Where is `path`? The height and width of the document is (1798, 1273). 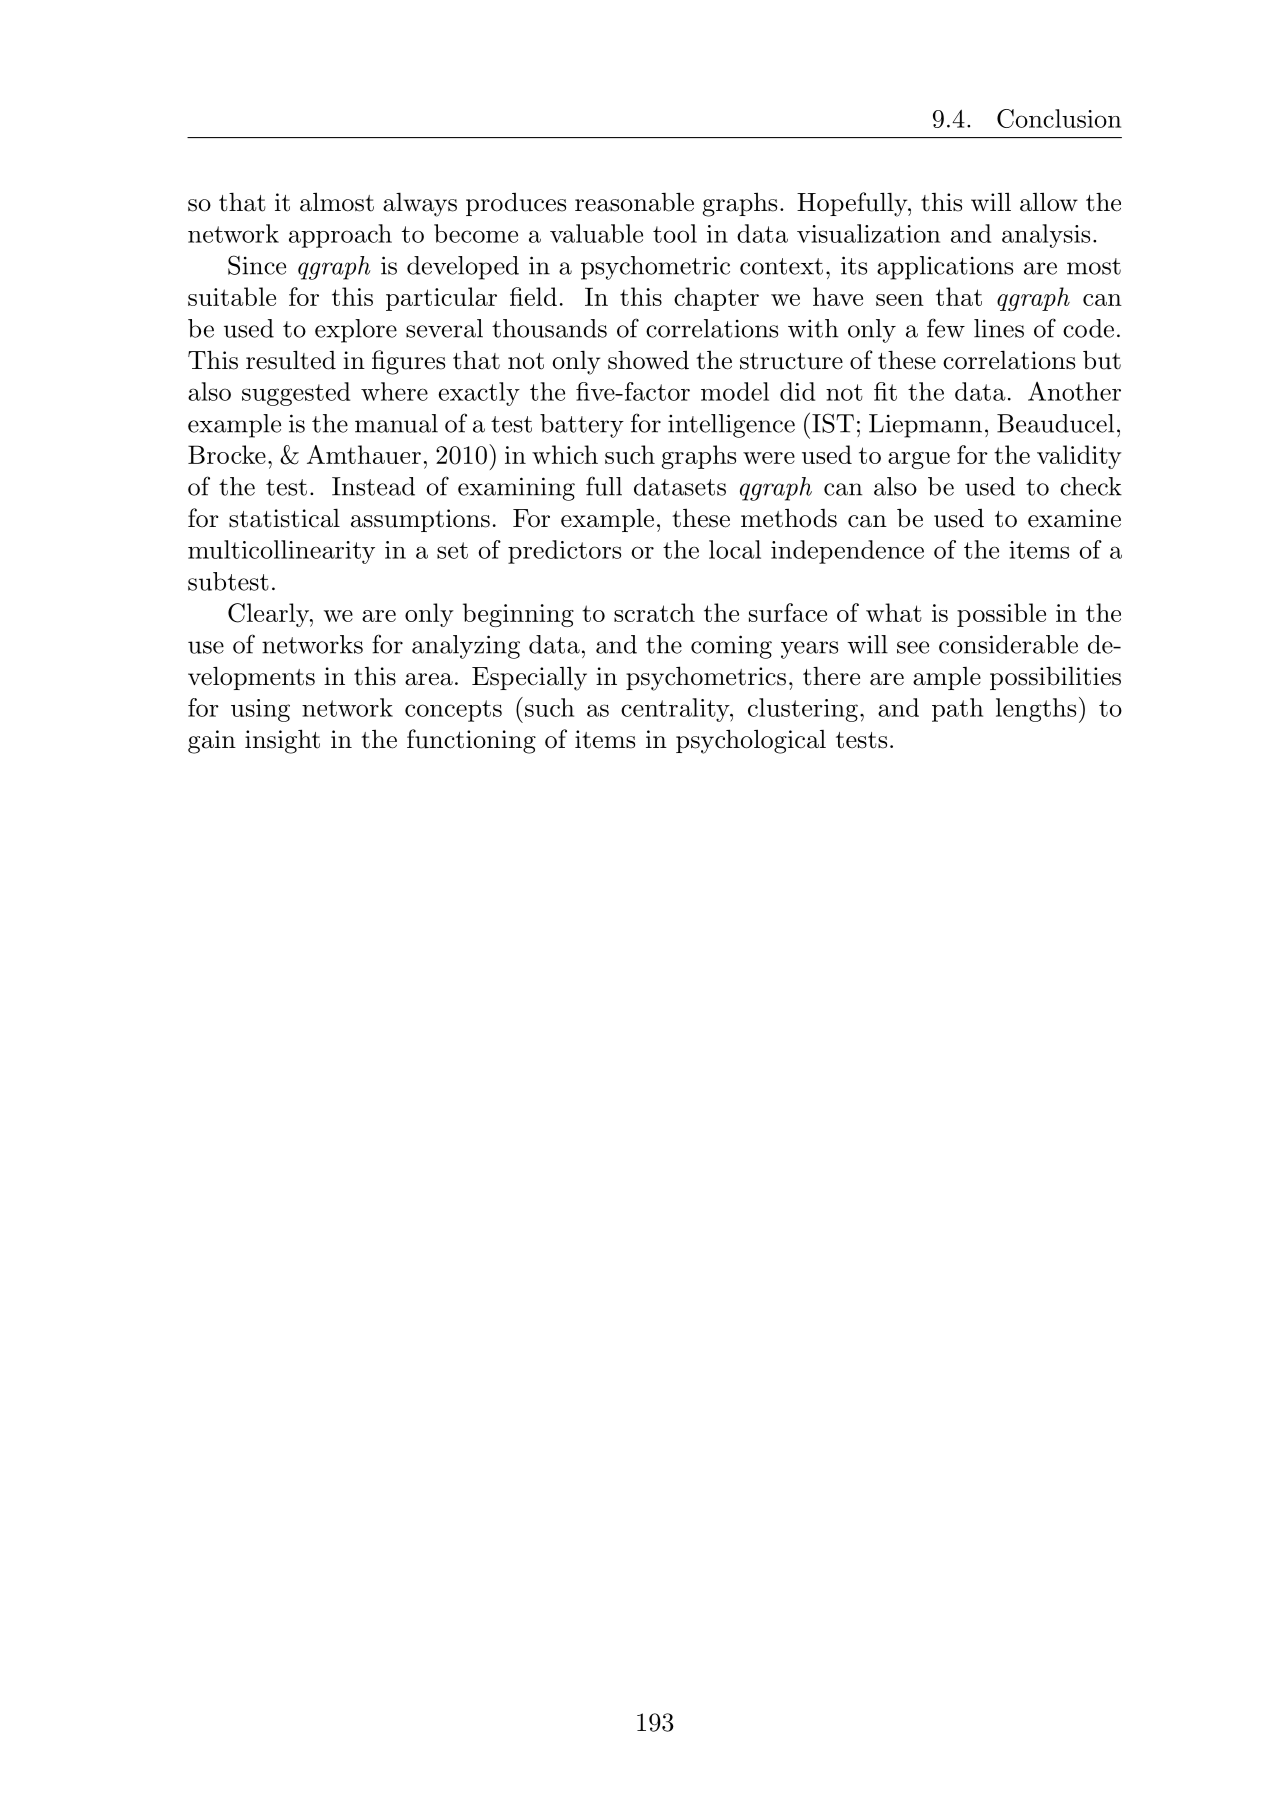 path is located at coordinates (957, 710).
